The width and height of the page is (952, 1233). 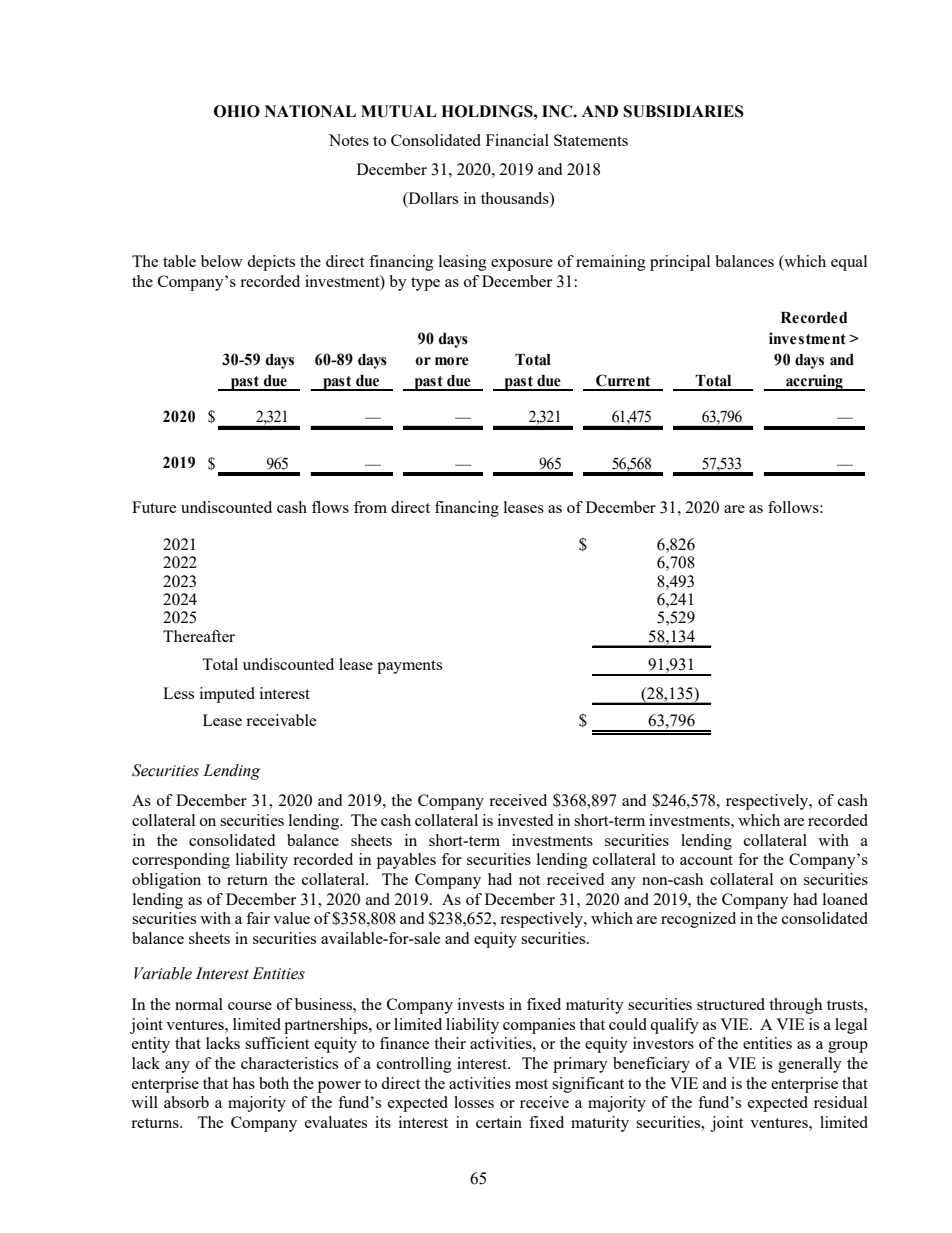 I want to click on receivable, so click(x=281, y=720).
